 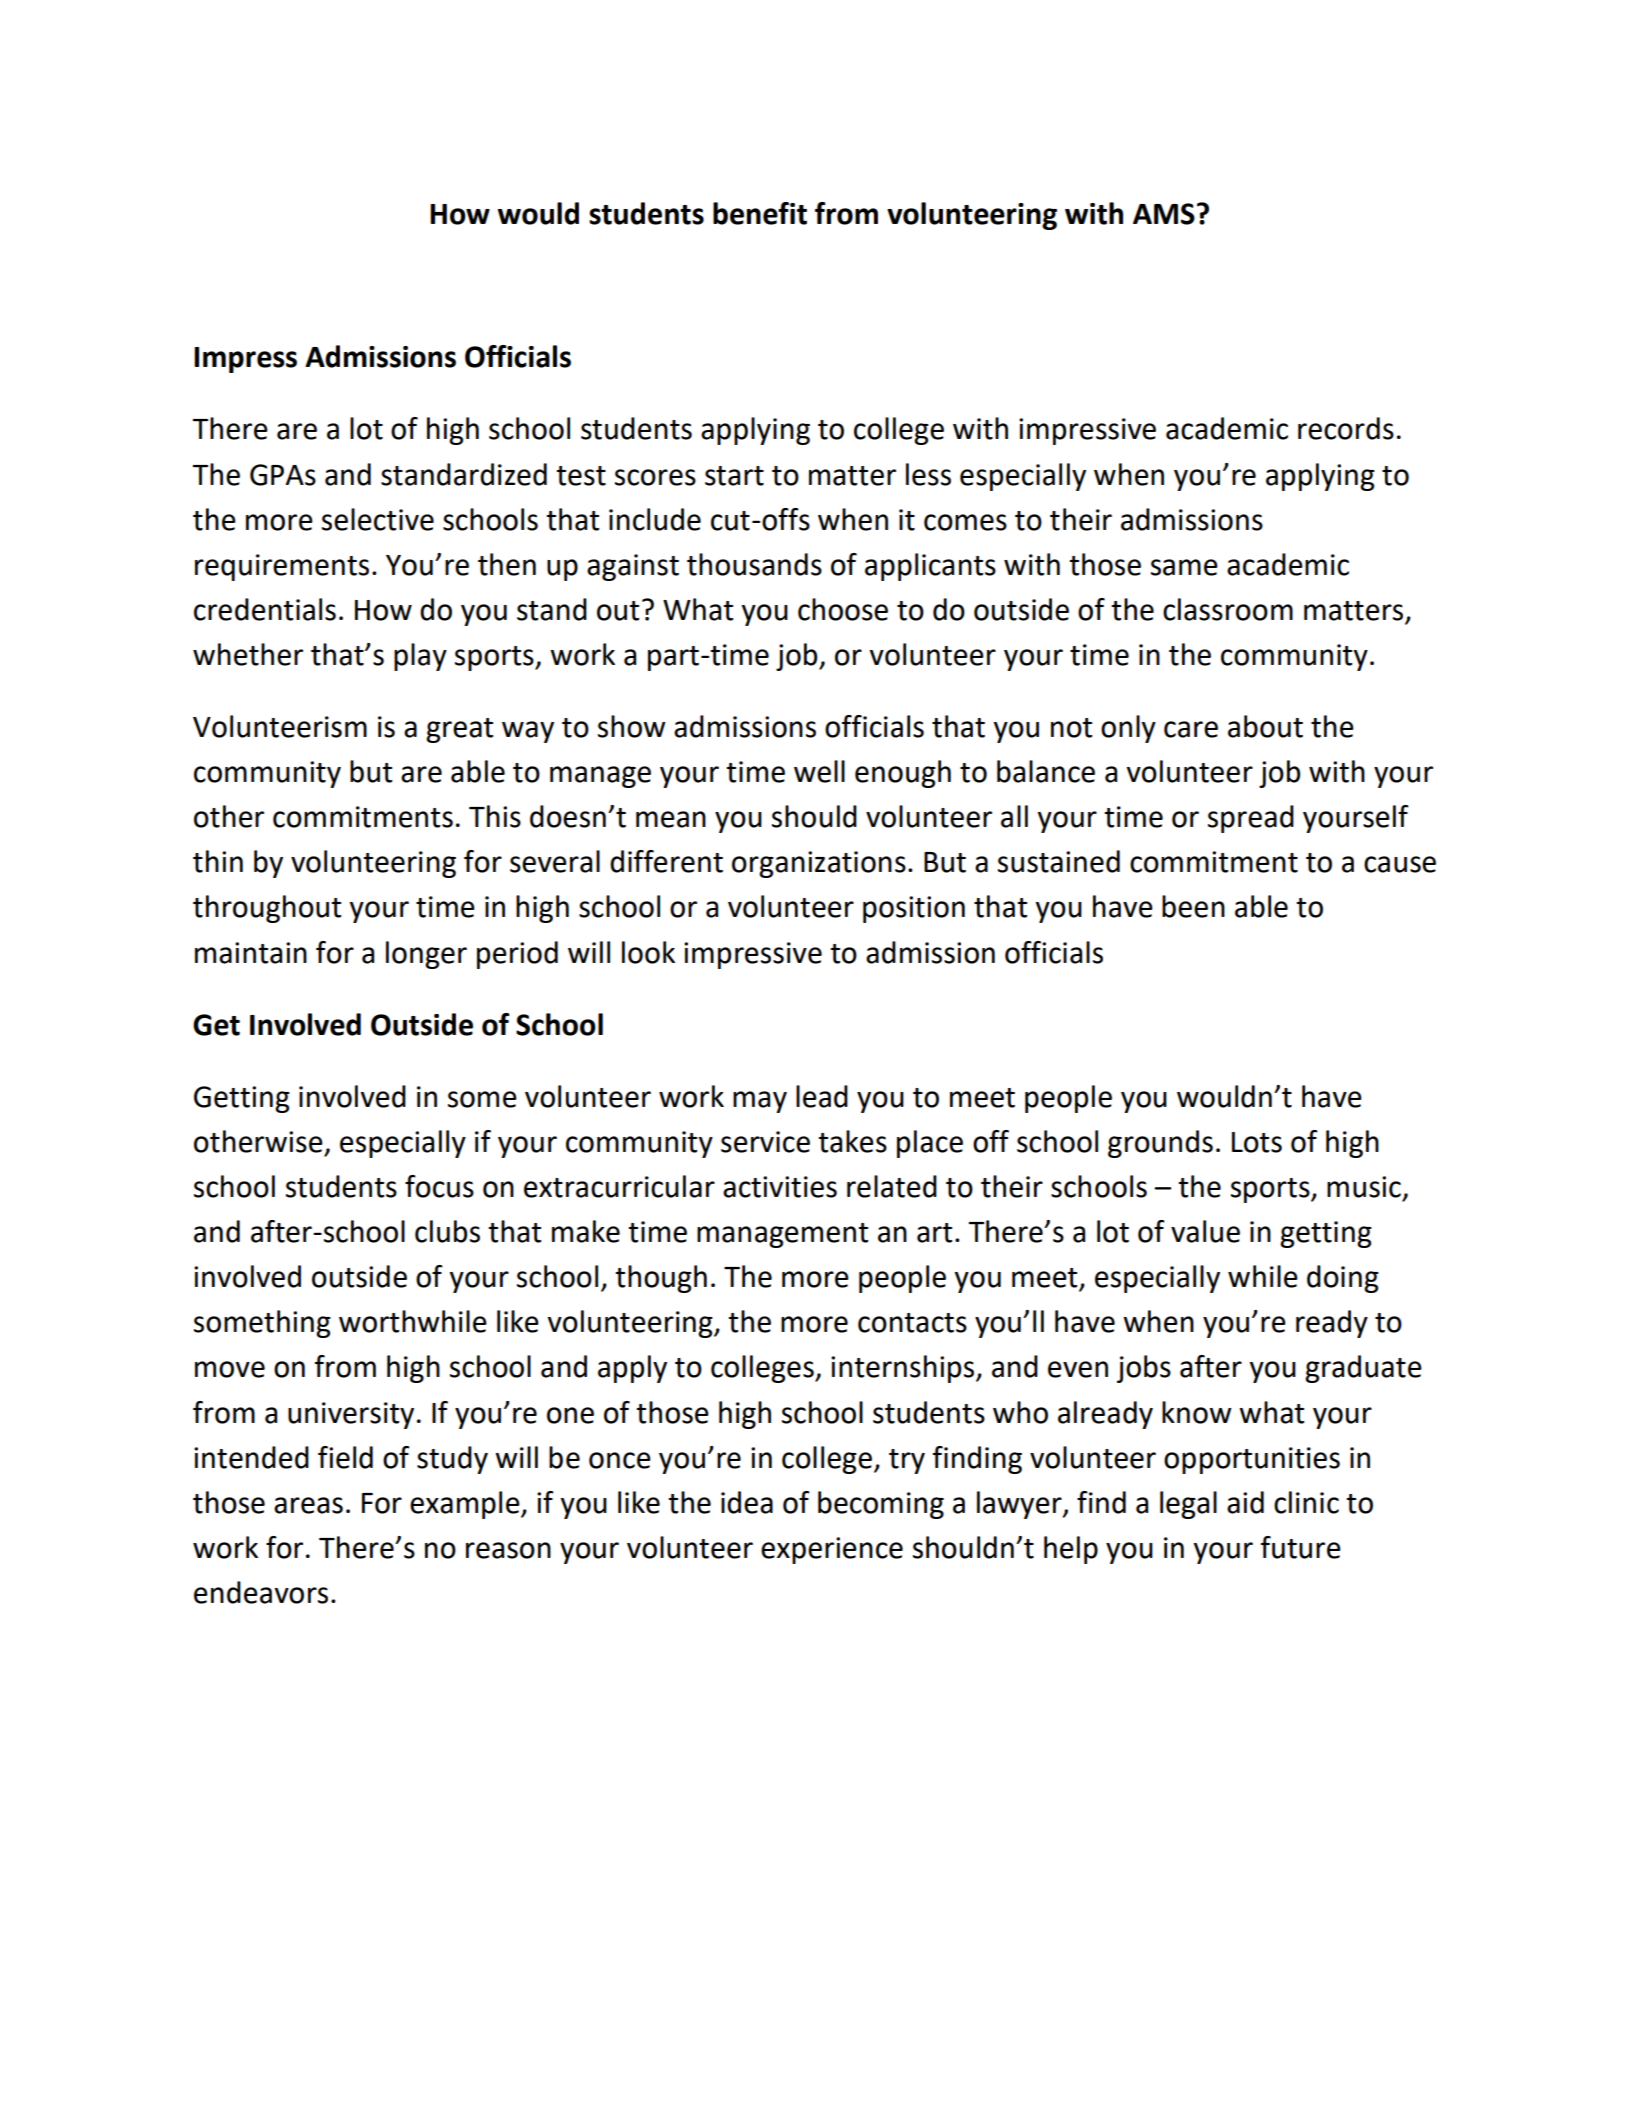 What do you see at coordinates (843, 609) in the image?
I see `choose` at bounding box center [843, 609].
